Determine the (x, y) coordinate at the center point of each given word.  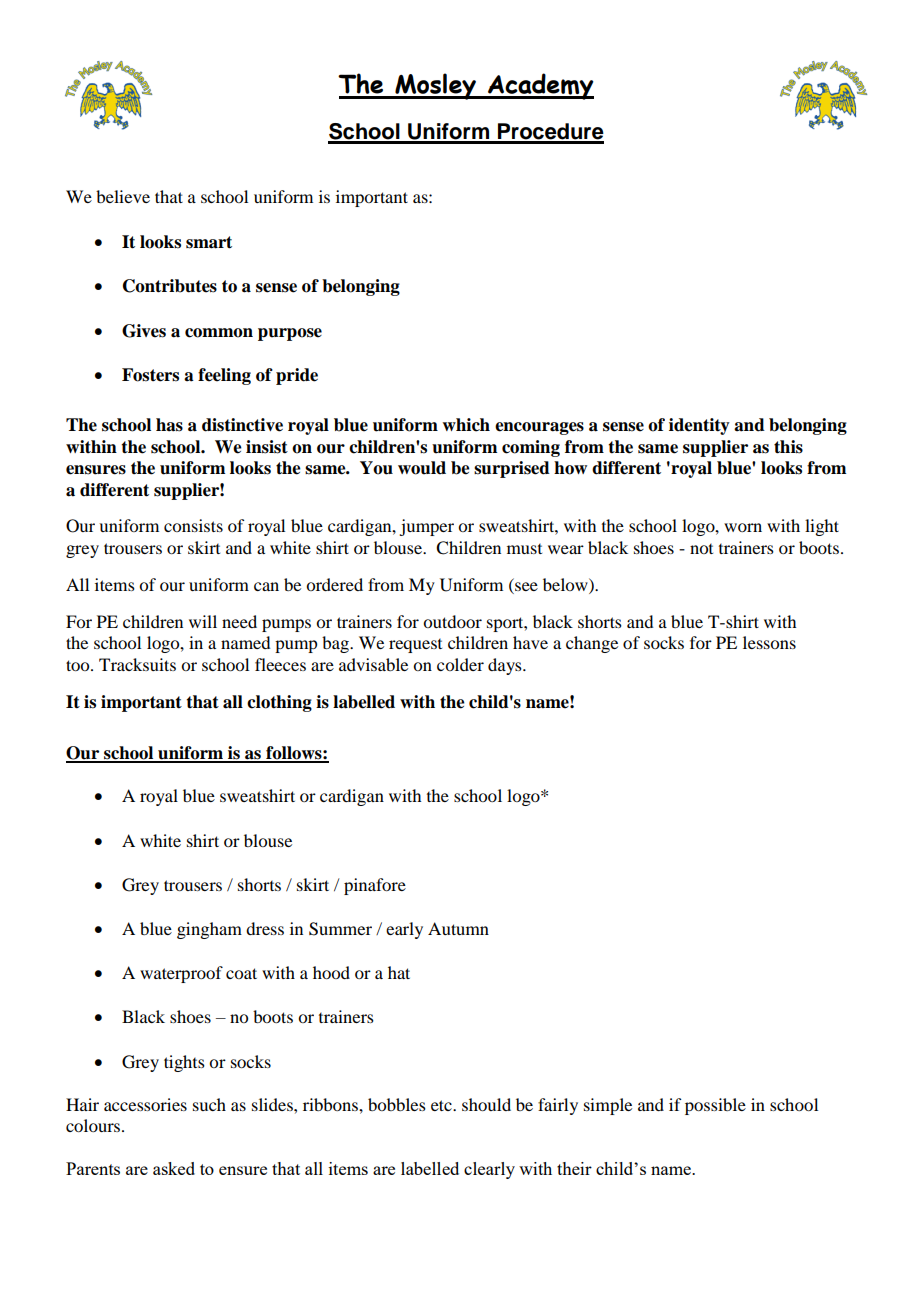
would (422, 468)
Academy (540, 86)
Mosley (435, 86)
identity (699, 426)
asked (174, 1168)
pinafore (375, 886)
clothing (279, 703)
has (169, 425)
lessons (769, 642)
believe (123, 196)
